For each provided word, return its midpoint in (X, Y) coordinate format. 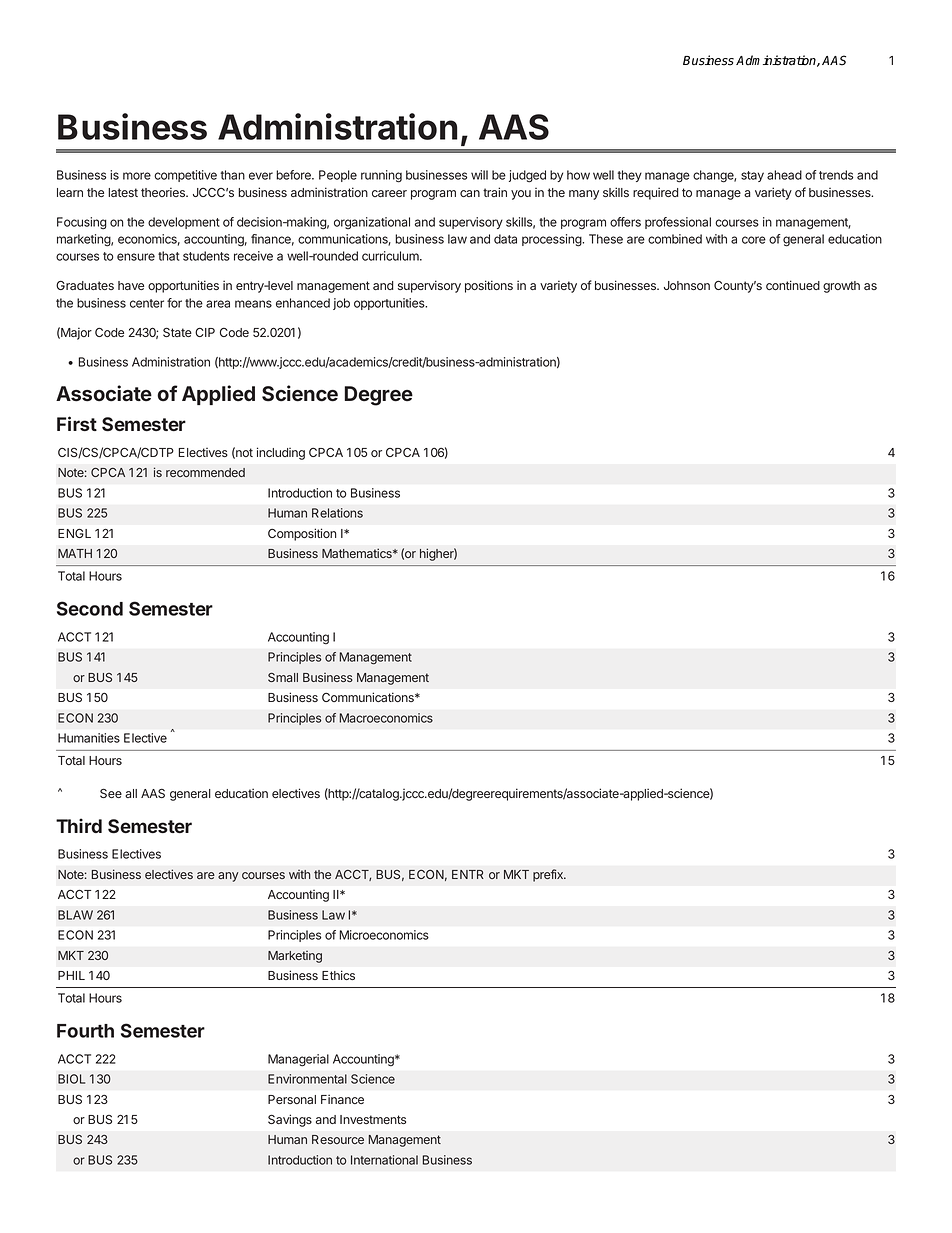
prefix (549, 875)
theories (164, 192)
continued (793, 285)
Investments (373, 1119)
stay (752, 176)
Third (79, 825)
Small (283, 677)
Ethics (338, 975)
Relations (337, 513)
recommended (205, 472)
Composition (302, 534)
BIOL (71, 1079)
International (384, 1160)
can (470, 193)
